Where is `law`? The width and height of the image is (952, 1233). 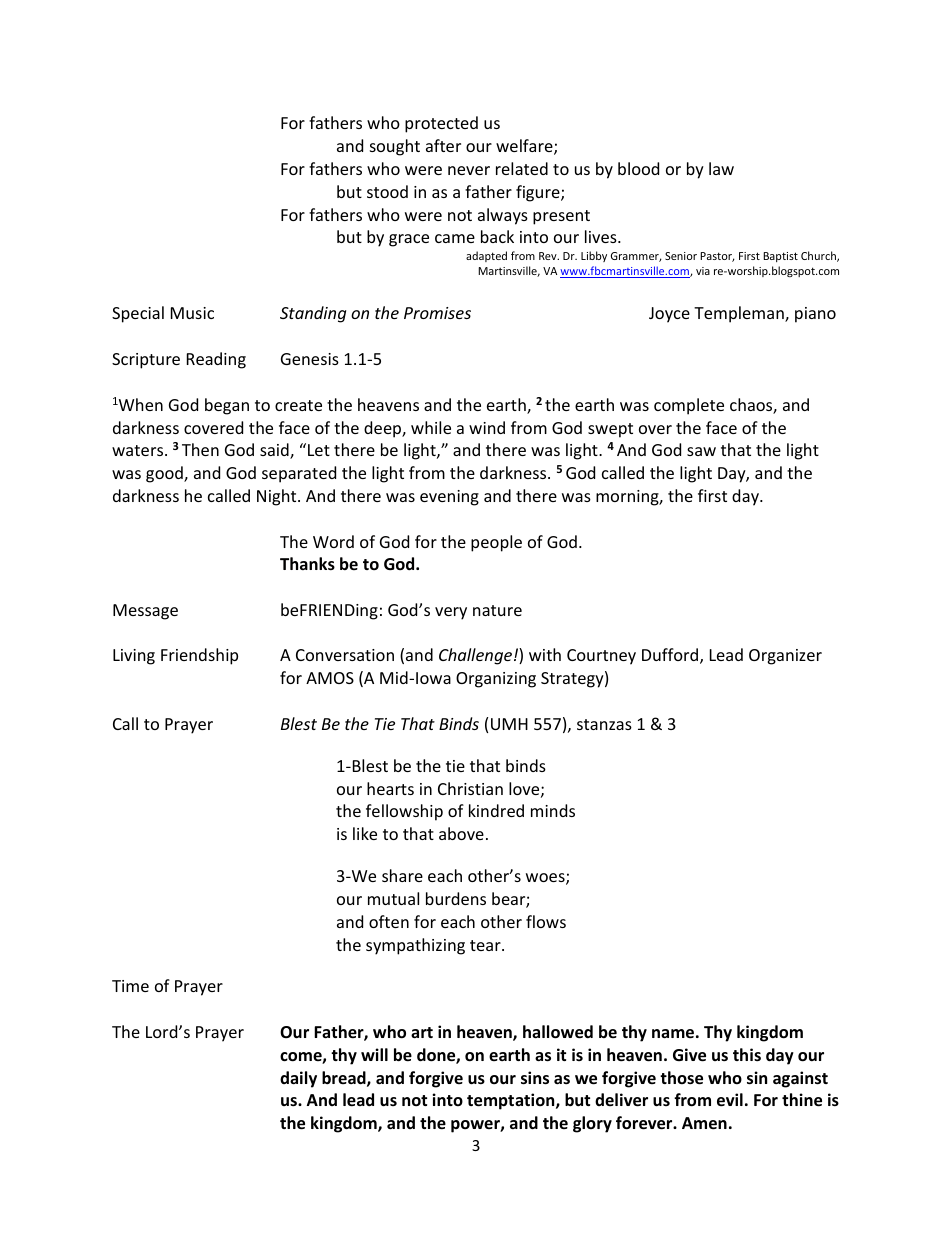
law is located at coordinates (721, 168).
